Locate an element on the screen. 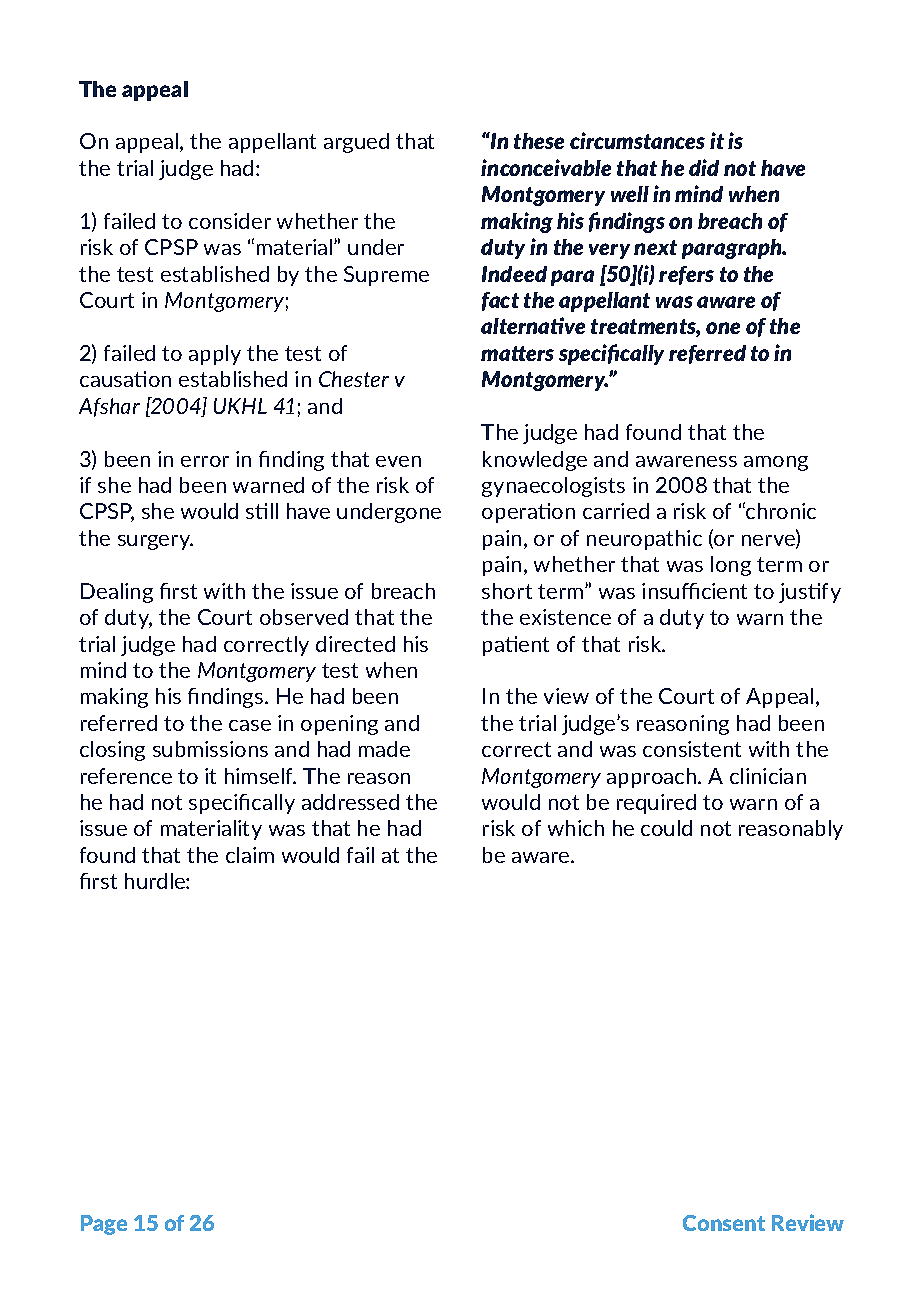 Image resolution: width=924 pixels, height=1311 pixels. case is located at coordinates (250, 725).
